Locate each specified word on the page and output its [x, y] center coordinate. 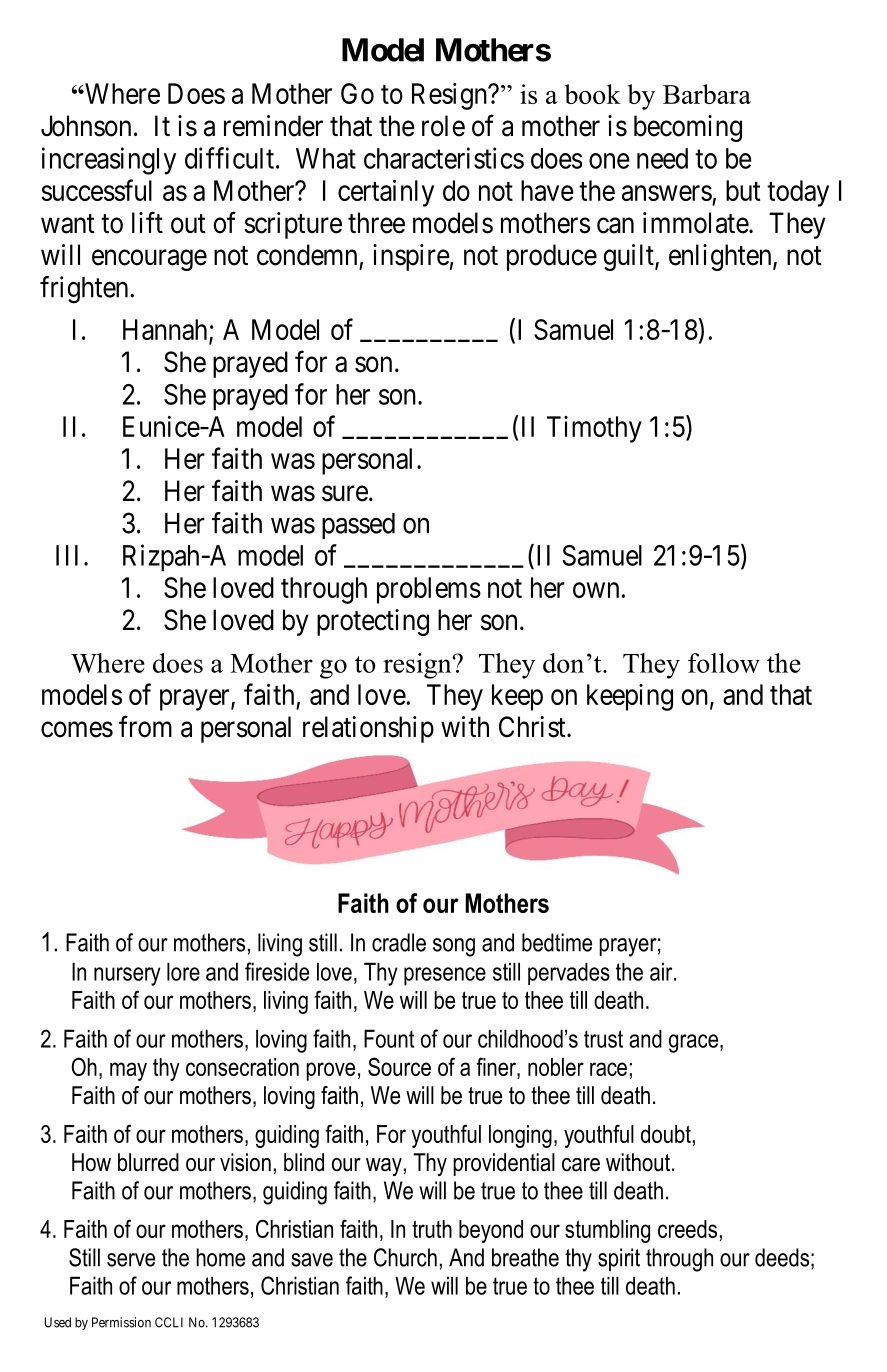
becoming [688, 128]
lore [183, 971]
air [662, 971]
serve [131, 1260]
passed [358, 526]
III [67, 555]
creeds [687, 1229]
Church [405, 1257]
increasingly [109, 161]
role [443, 126]
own [596, 590]
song [454, 947]
